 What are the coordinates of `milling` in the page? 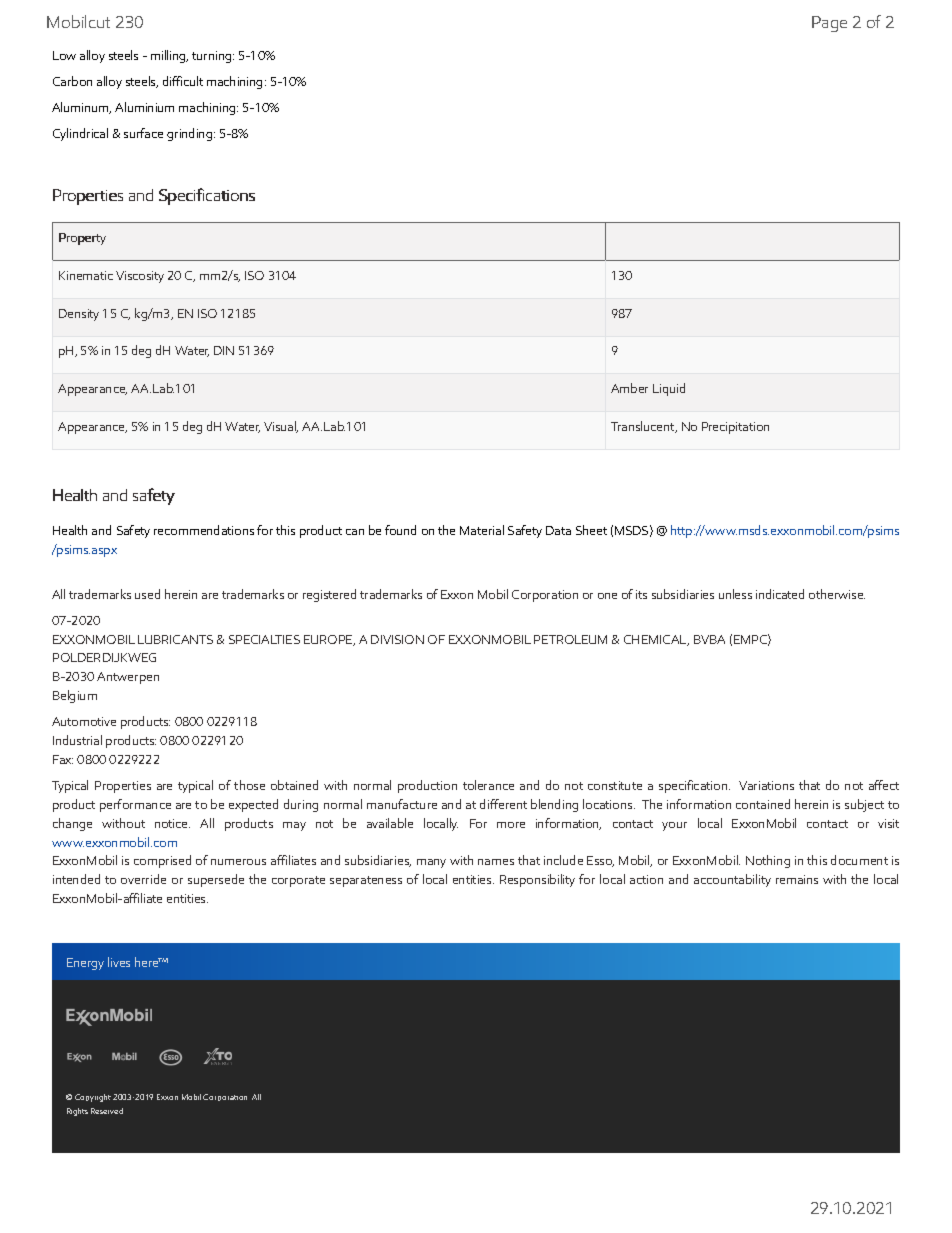 It's located at (169, 56).
